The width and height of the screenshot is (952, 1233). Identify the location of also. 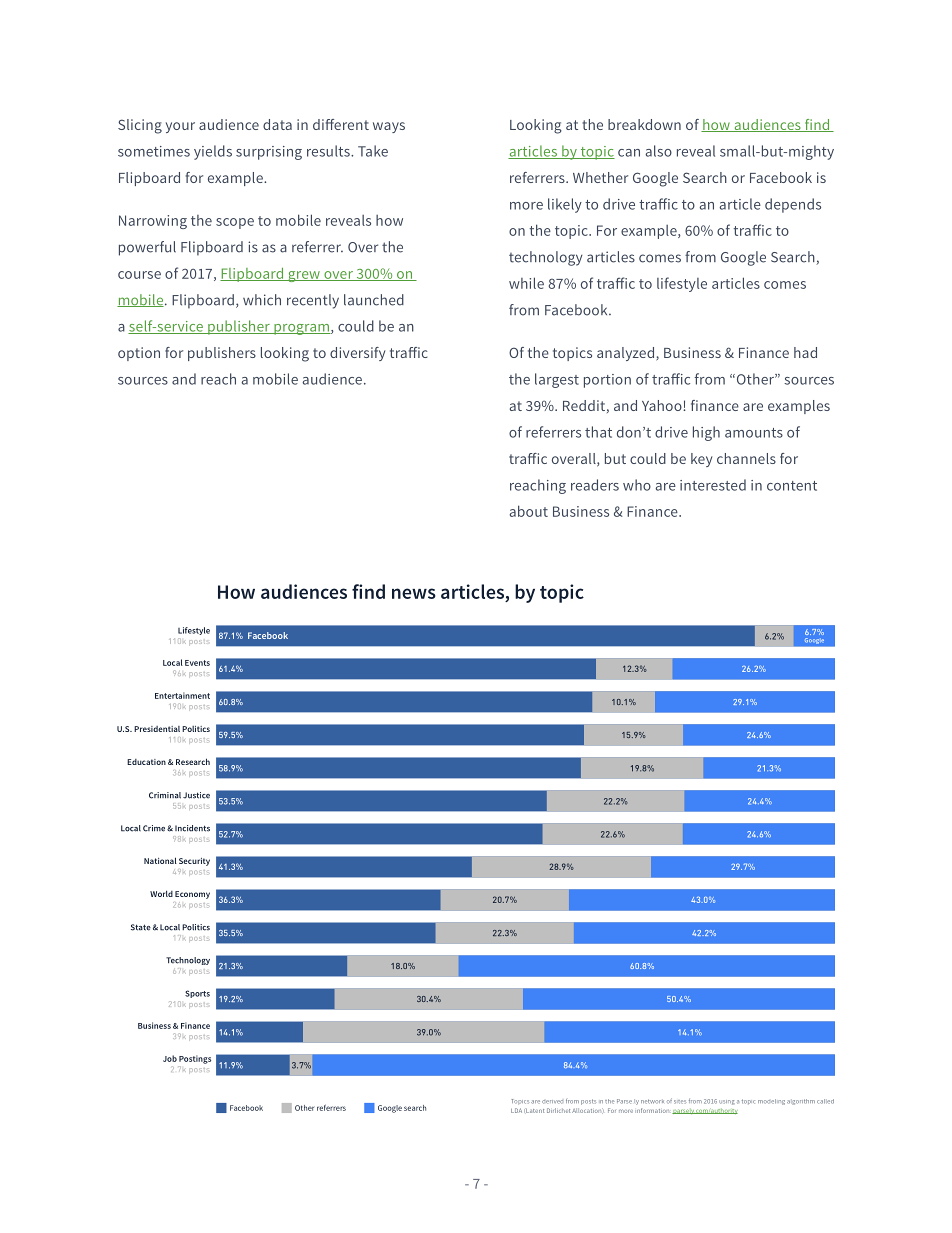
(658, 151).
